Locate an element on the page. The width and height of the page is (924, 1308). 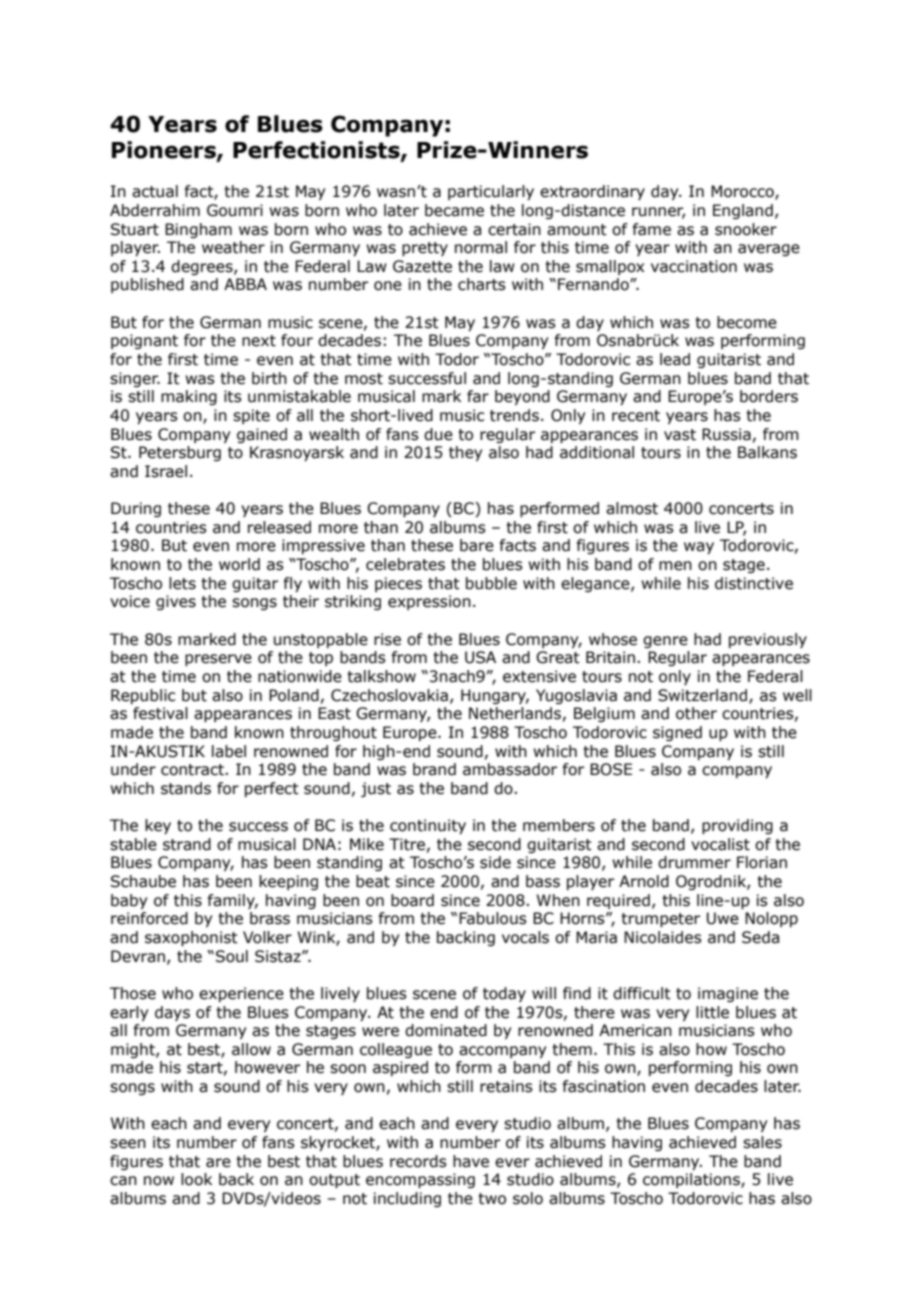
have is located at coordinates (471, 1161).
